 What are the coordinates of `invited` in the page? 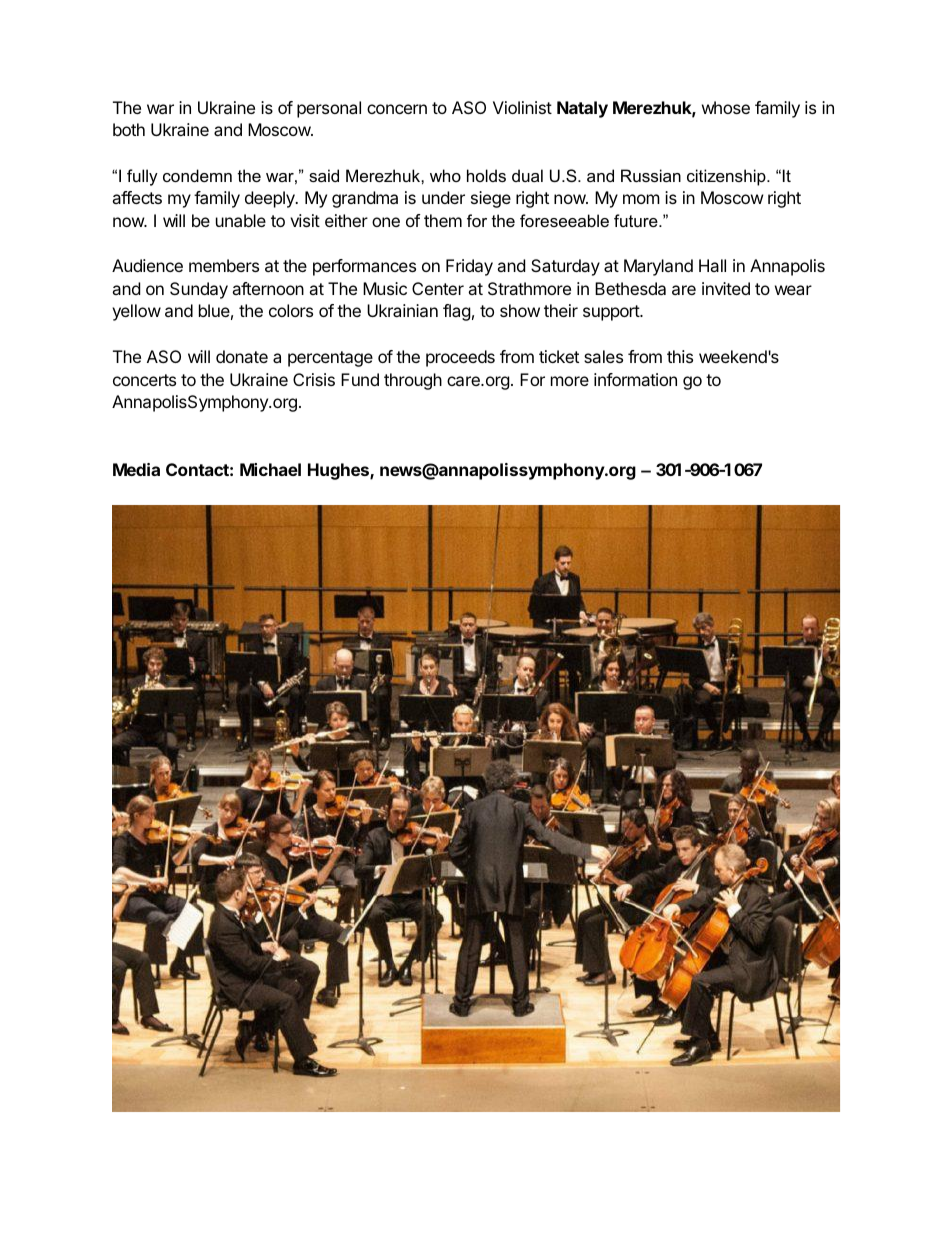 It's located at (726, 288).
